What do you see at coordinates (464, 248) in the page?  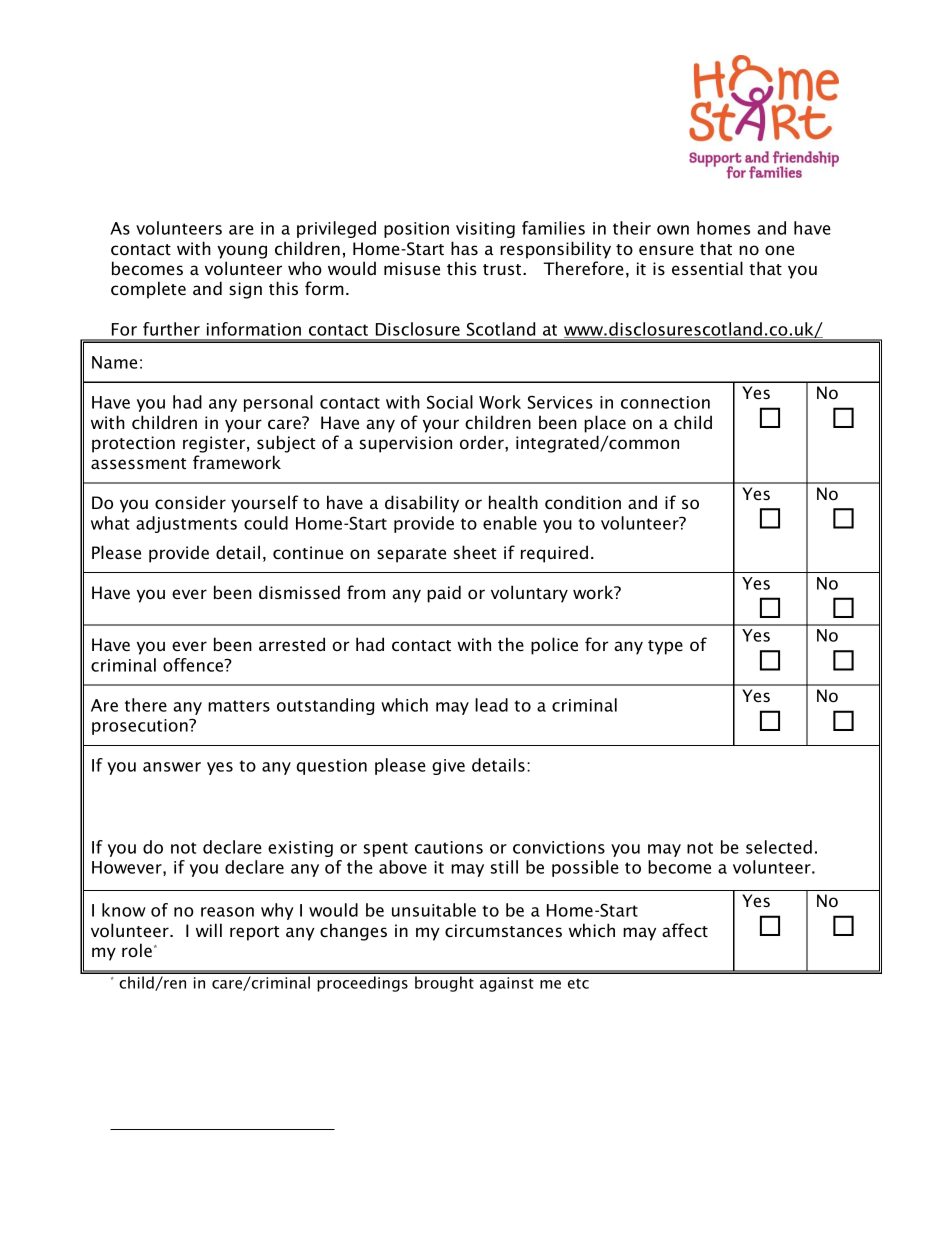 I see `has` at bounding box center [464, 248].
